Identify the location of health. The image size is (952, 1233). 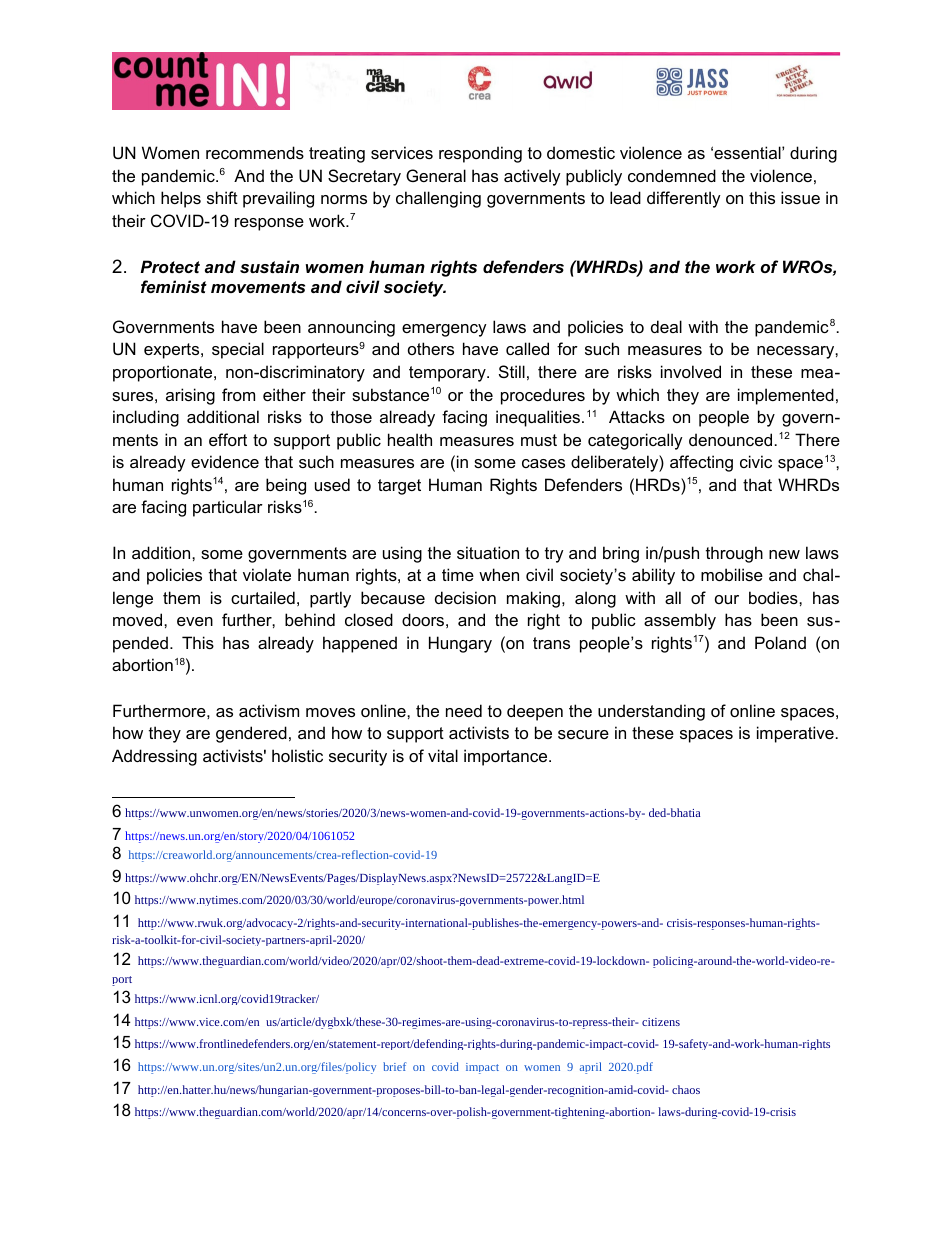
(410, 439).
